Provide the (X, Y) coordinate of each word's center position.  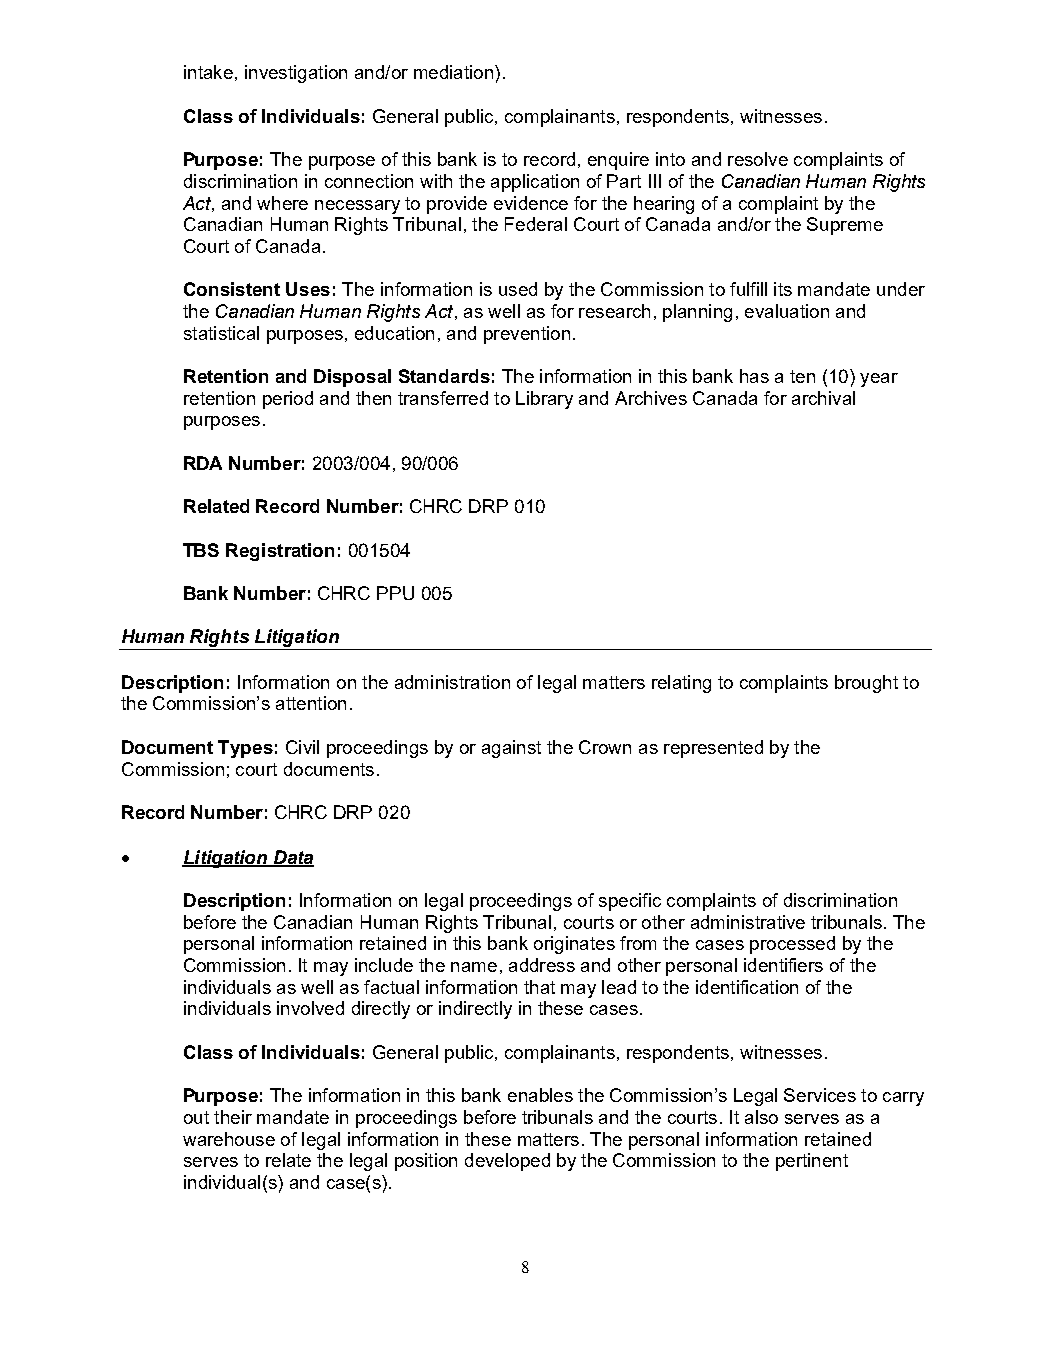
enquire (618, 161)
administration (452, 682)
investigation (296, 74)
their (233, 1117)
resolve (758, 159)
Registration (280, 552)
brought (866, 684)
